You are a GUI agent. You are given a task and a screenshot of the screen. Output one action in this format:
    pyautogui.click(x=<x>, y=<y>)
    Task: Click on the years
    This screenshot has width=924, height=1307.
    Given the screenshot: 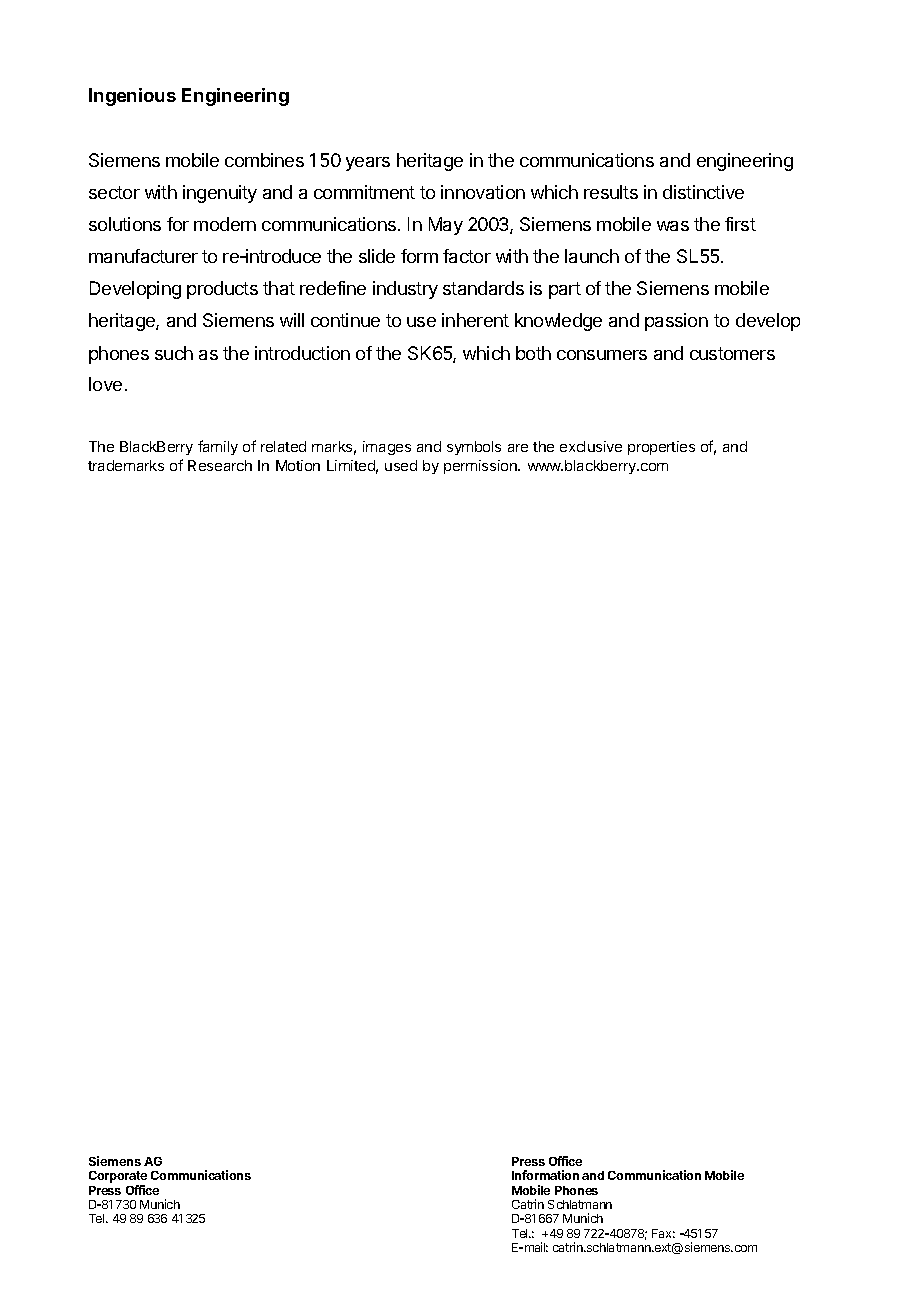 What is the action you would take?
    pyautogui.click(x=368, y=164)
